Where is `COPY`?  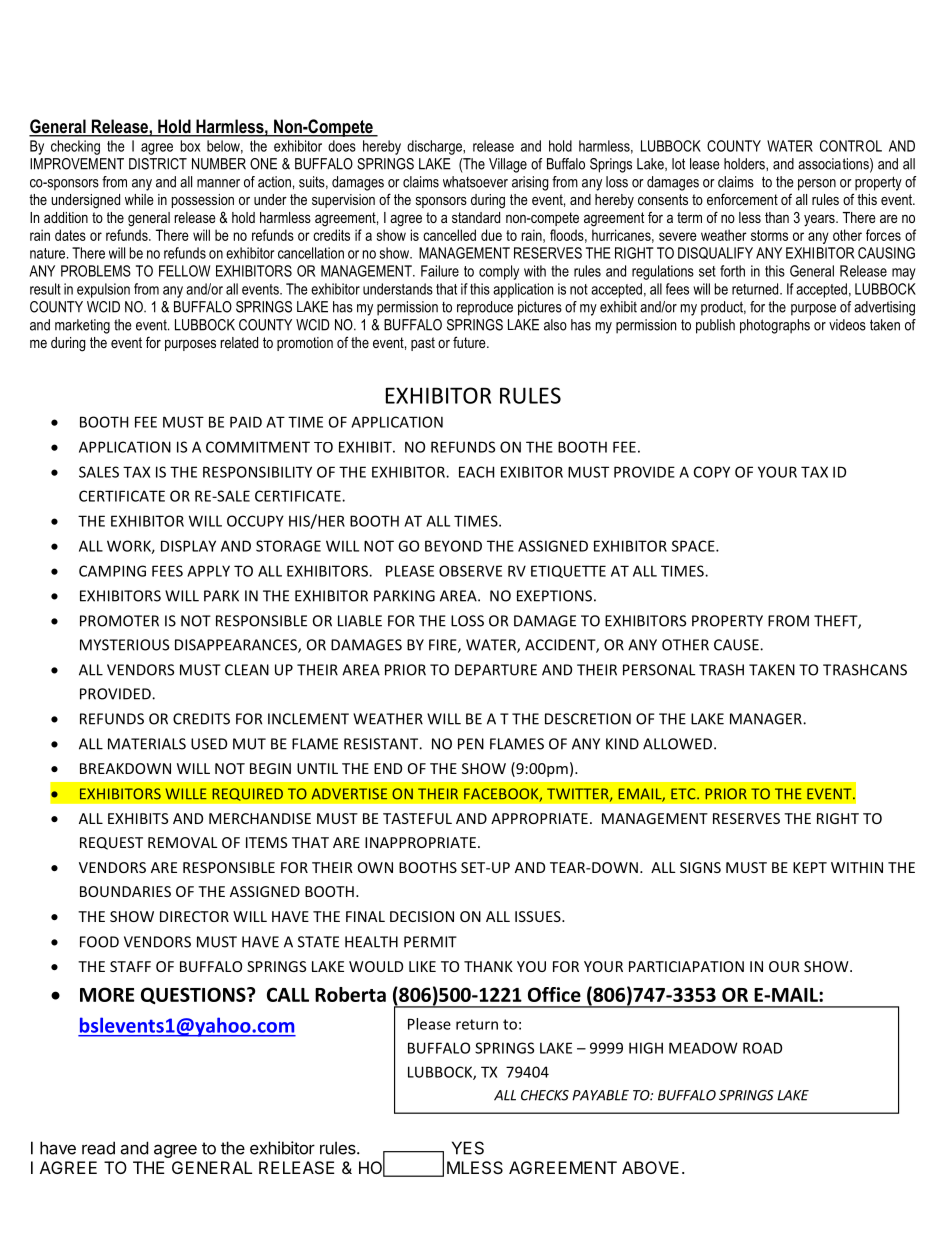
COPY is located at coordinates (712, 472).
